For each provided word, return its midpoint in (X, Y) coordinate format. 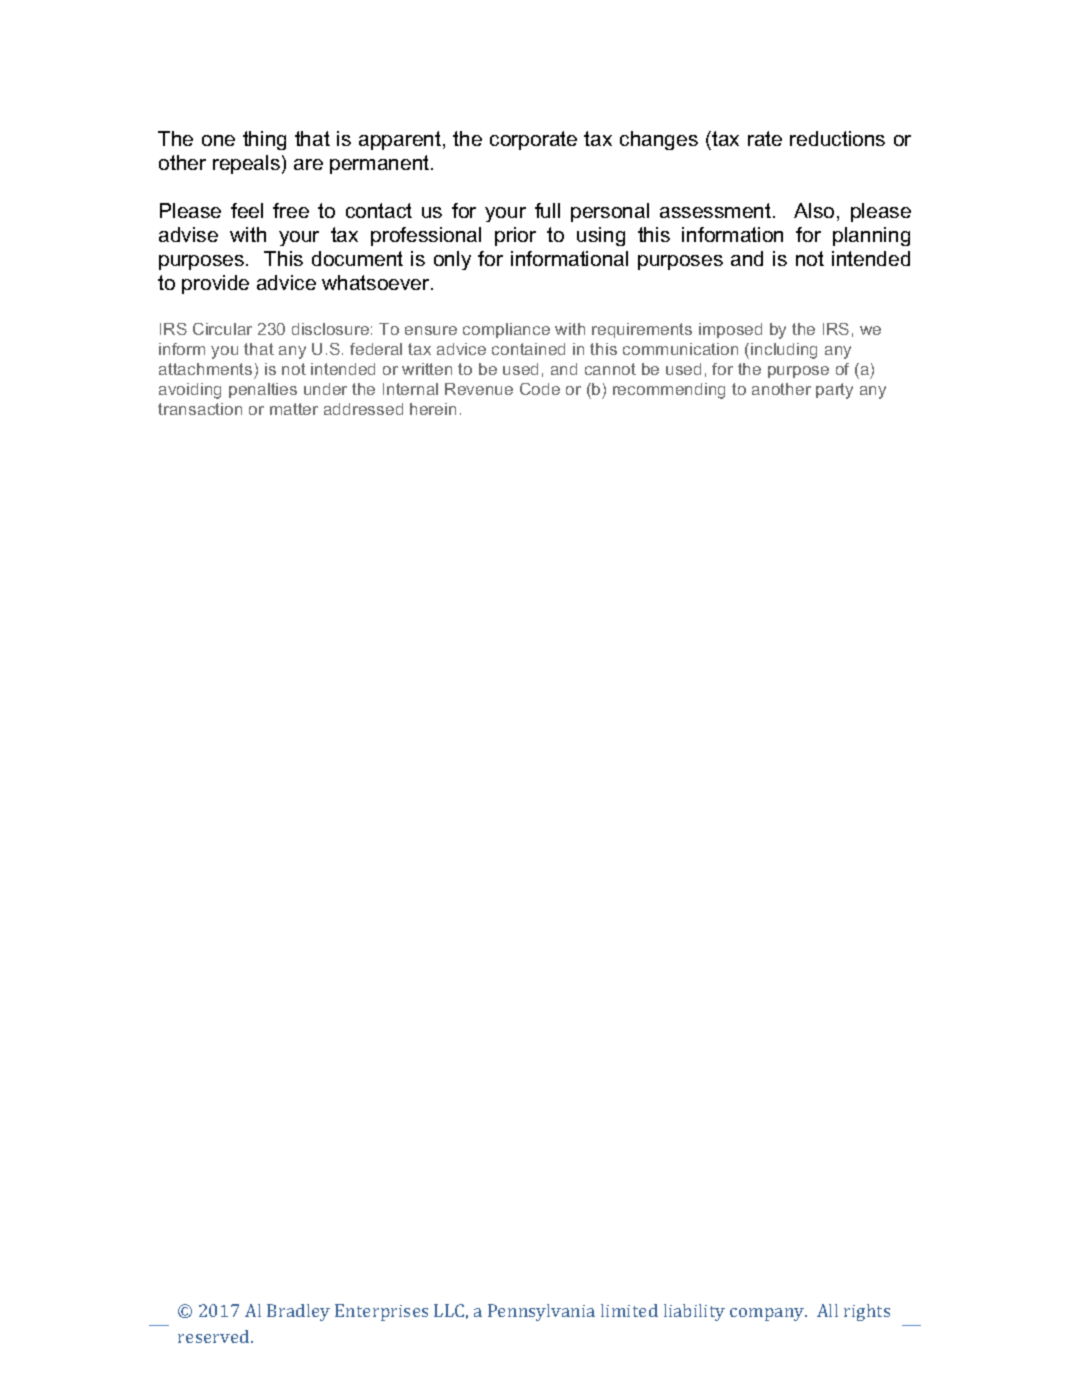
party (834, 391)
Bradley (298, 1312)
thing (264, 140)
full (547, 210)
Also (814, 210)
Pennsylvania (541, 1312)
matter (294, 409)
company (768, 1314)
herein (433, 409)
